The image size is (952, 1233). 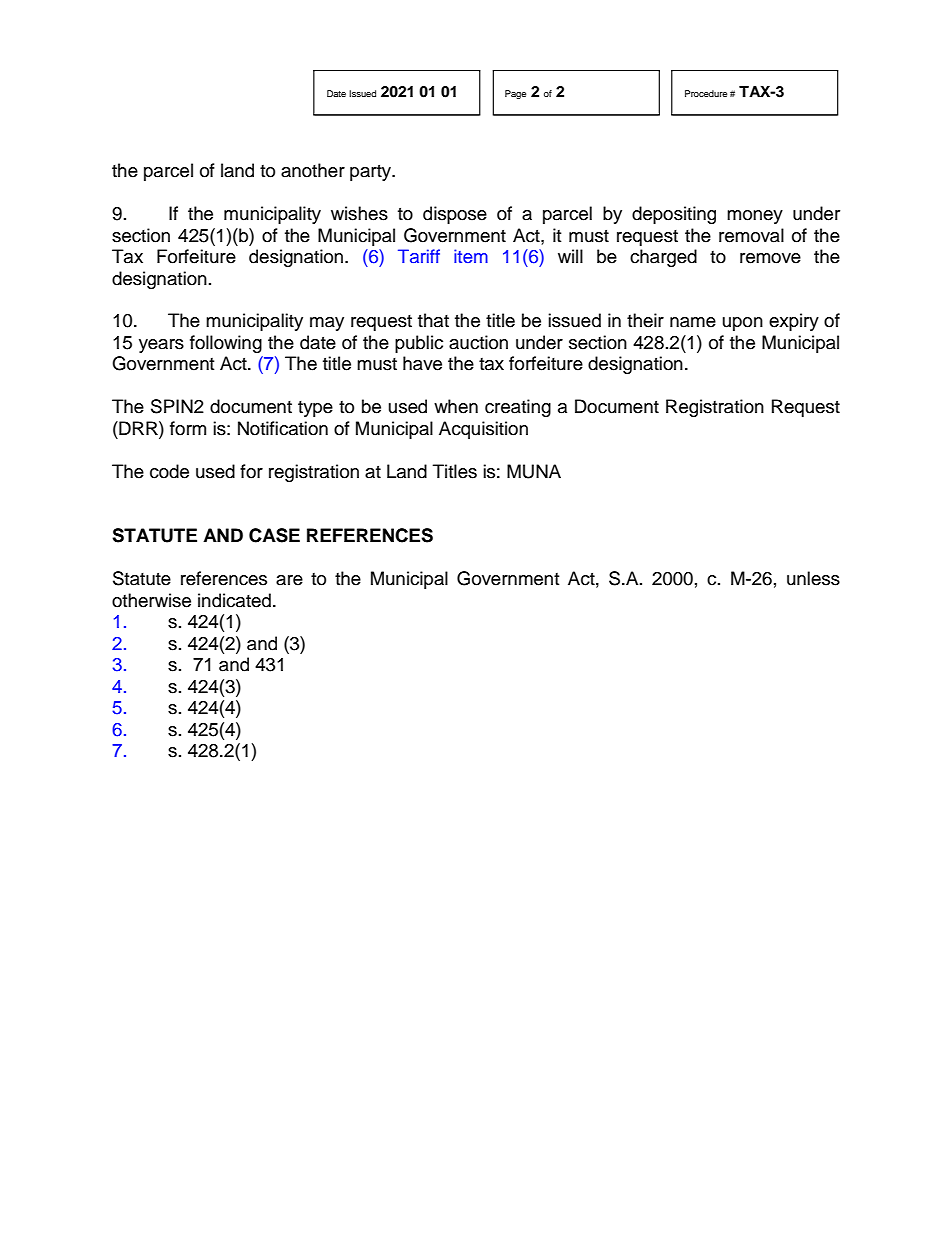 What do you see at coordinates (515, 94) in the page?
I see `Page` at bounding box center [515, 94].
